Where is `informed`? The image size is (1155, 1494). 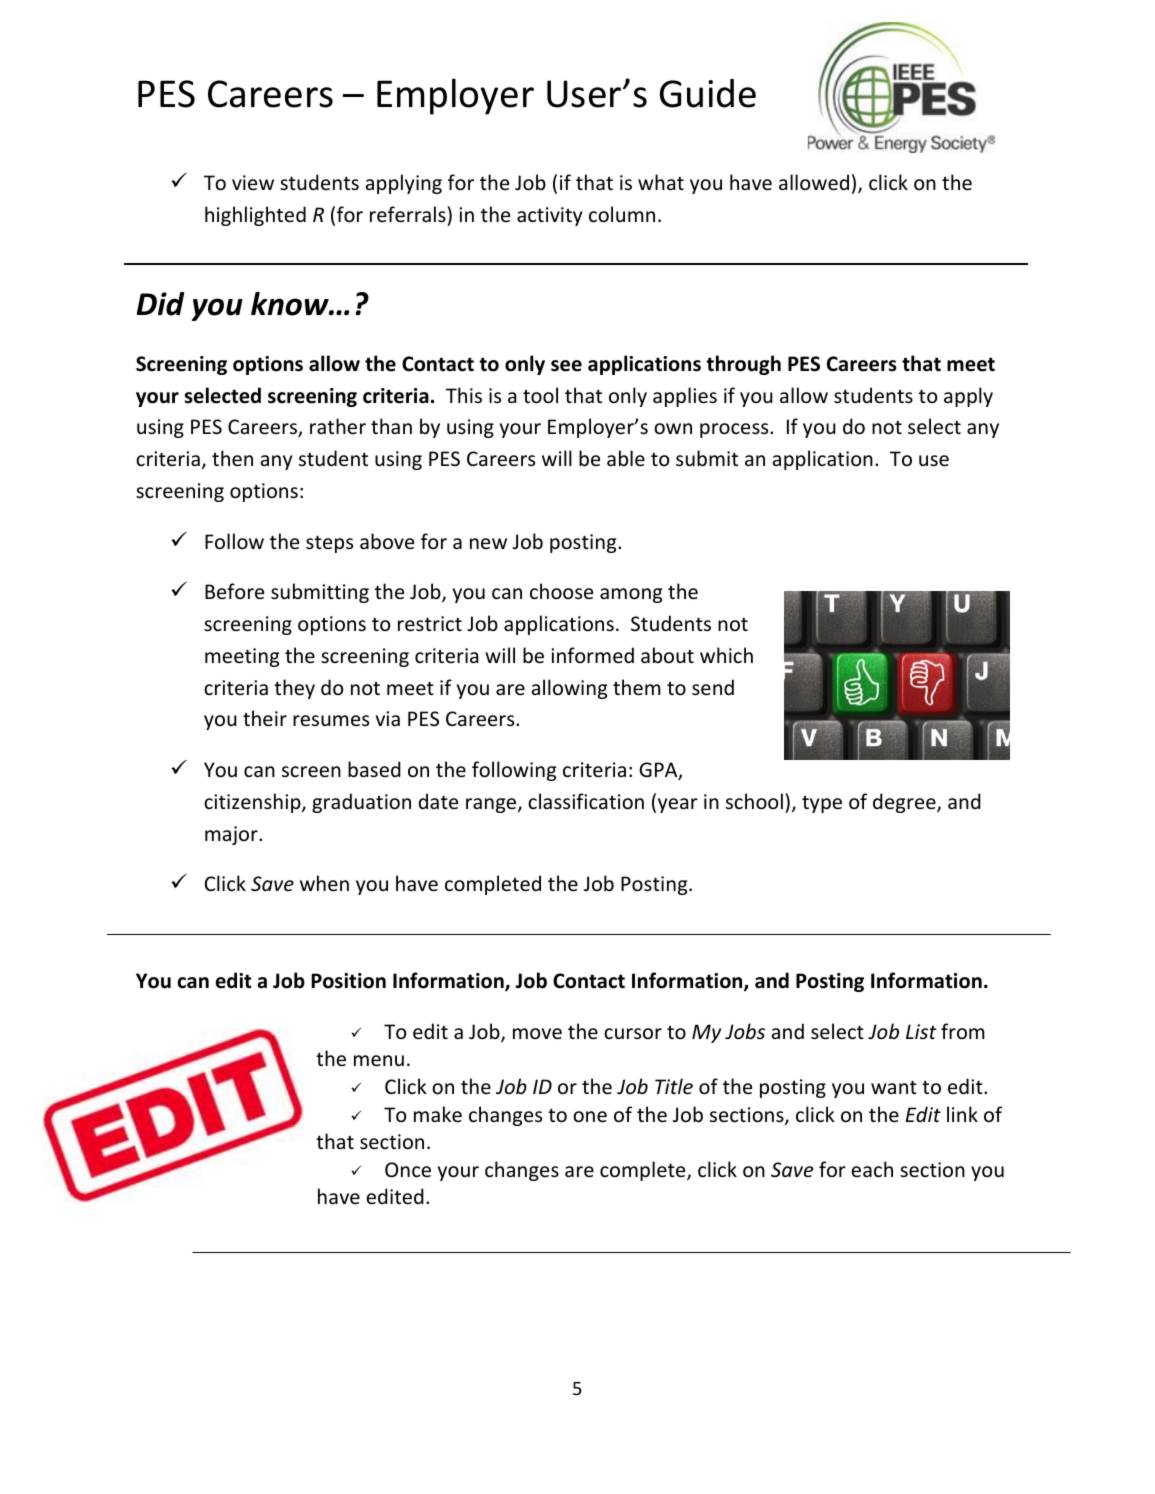 informed is located at coordinates (592, 655).
